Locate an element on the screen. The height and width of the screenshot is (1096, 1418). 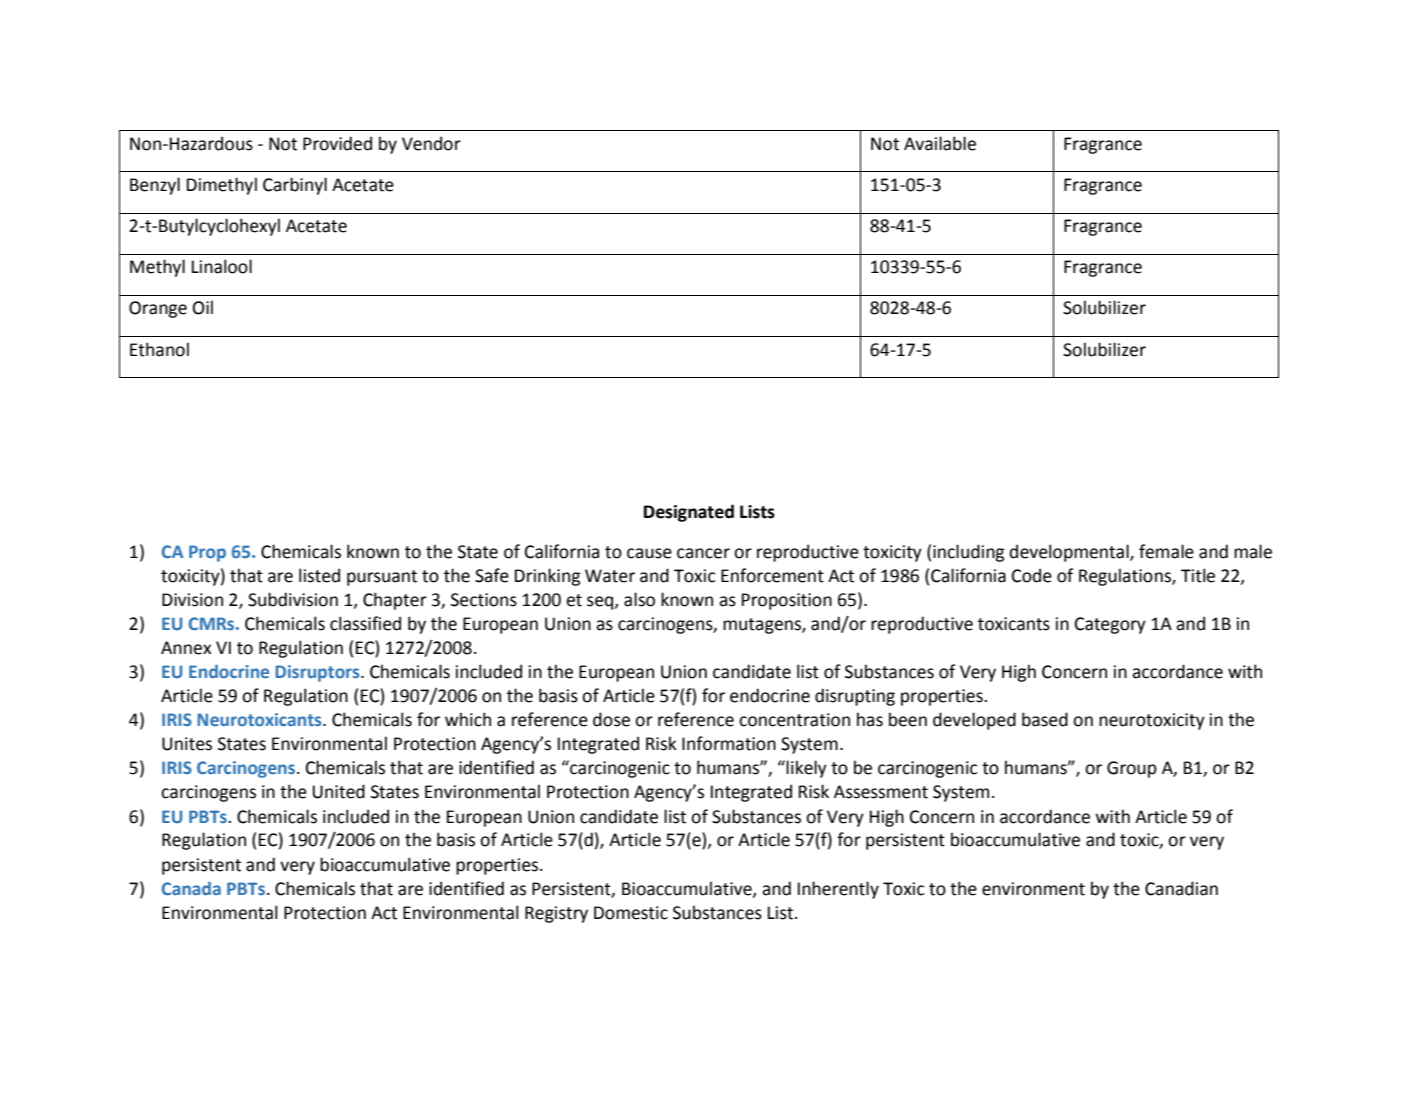
Available is located at coordinates (940, 143).
